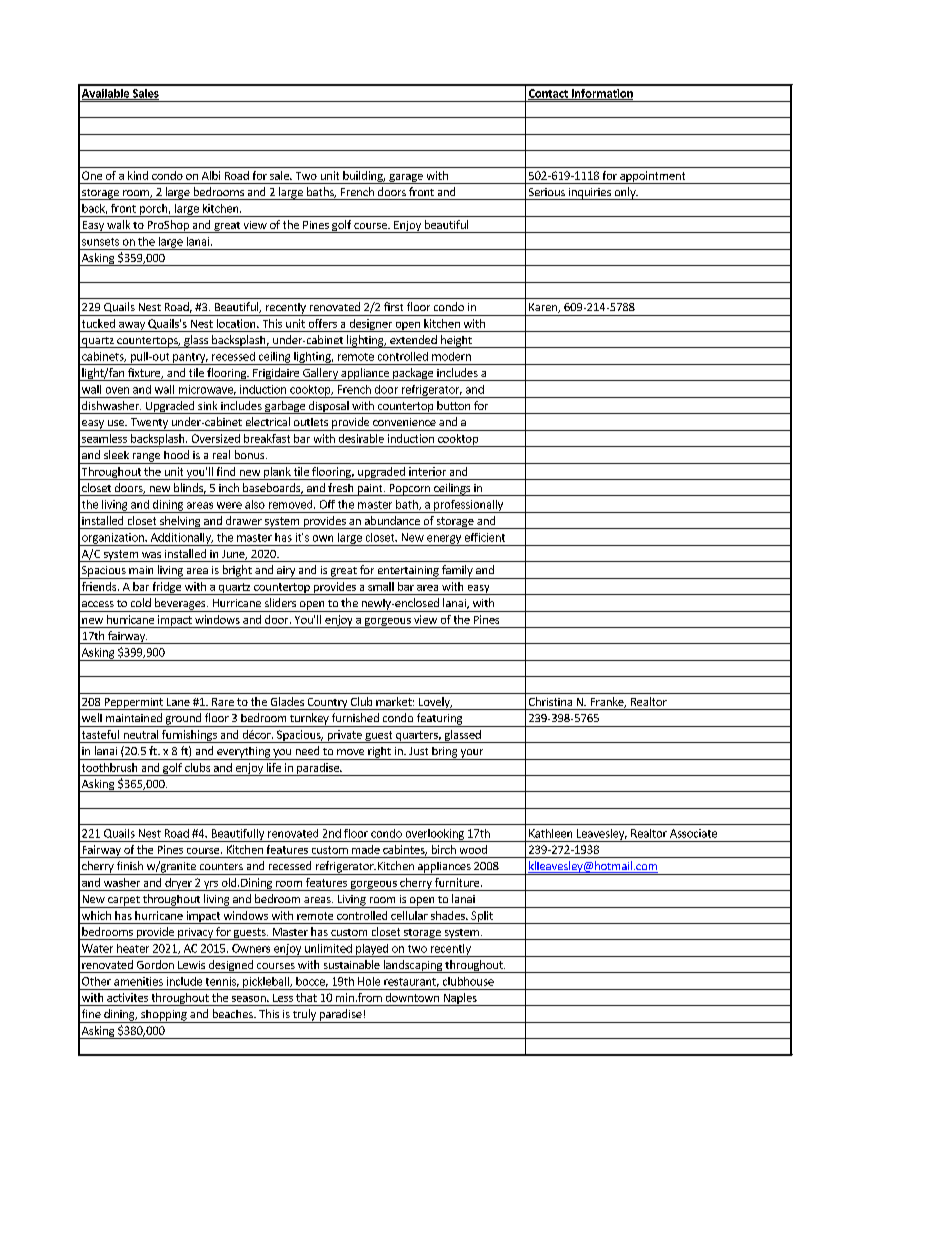 This screenshot has width=952, height=1233. What do you see at coordinates (412, 966) in the screenshot?
I see `landscaping` at bounding box center [412, 966].
